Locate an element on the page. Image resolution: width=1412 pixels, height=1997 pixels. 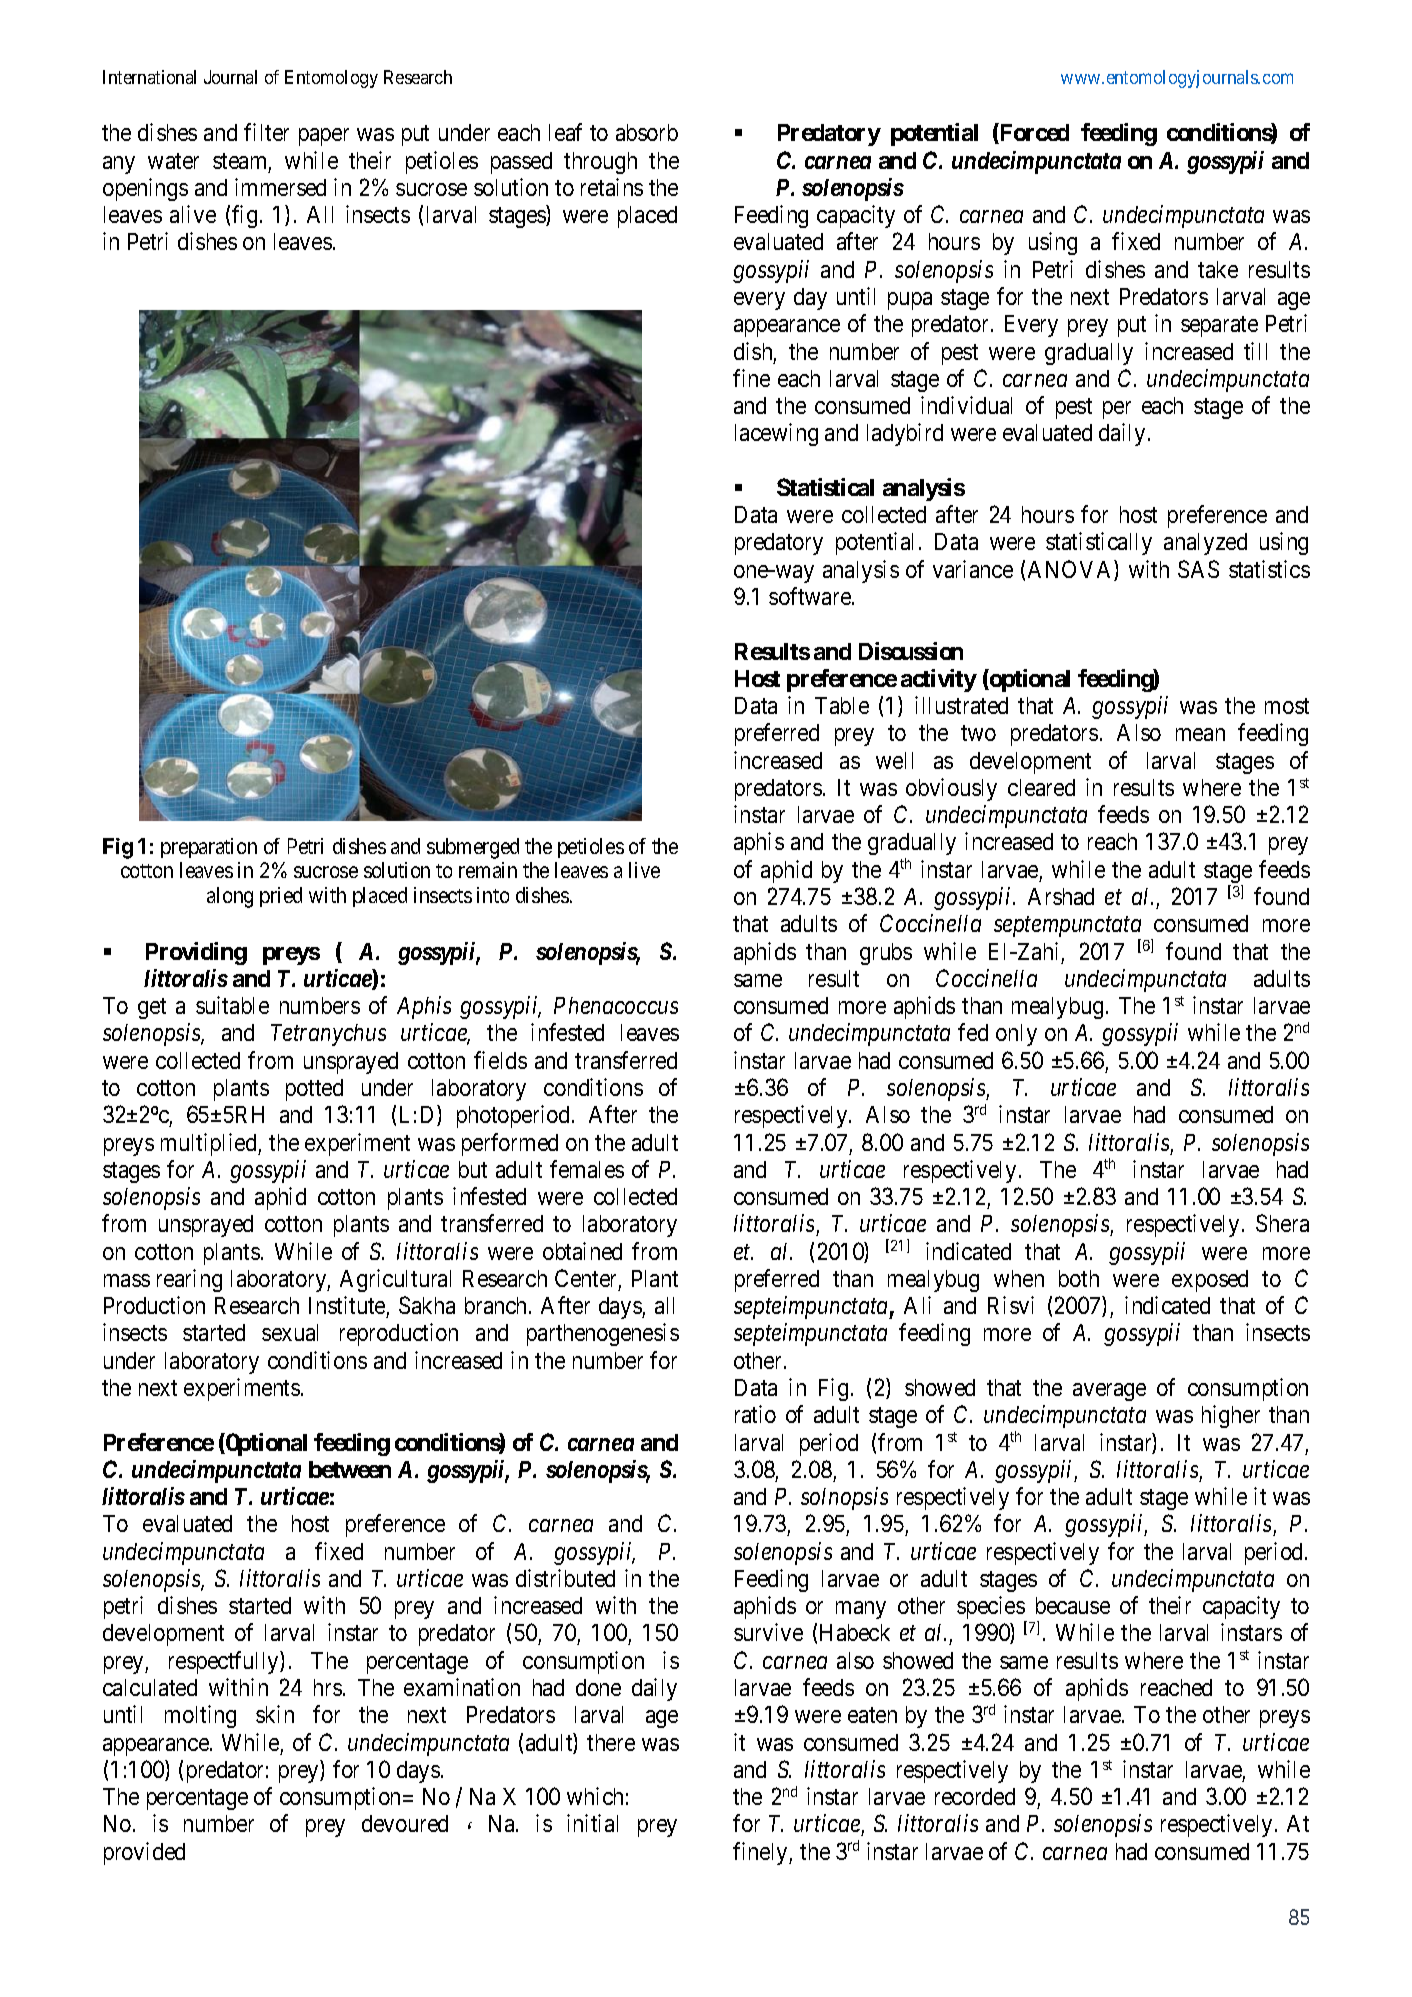
mean is located at coordinates (1200, 734).
